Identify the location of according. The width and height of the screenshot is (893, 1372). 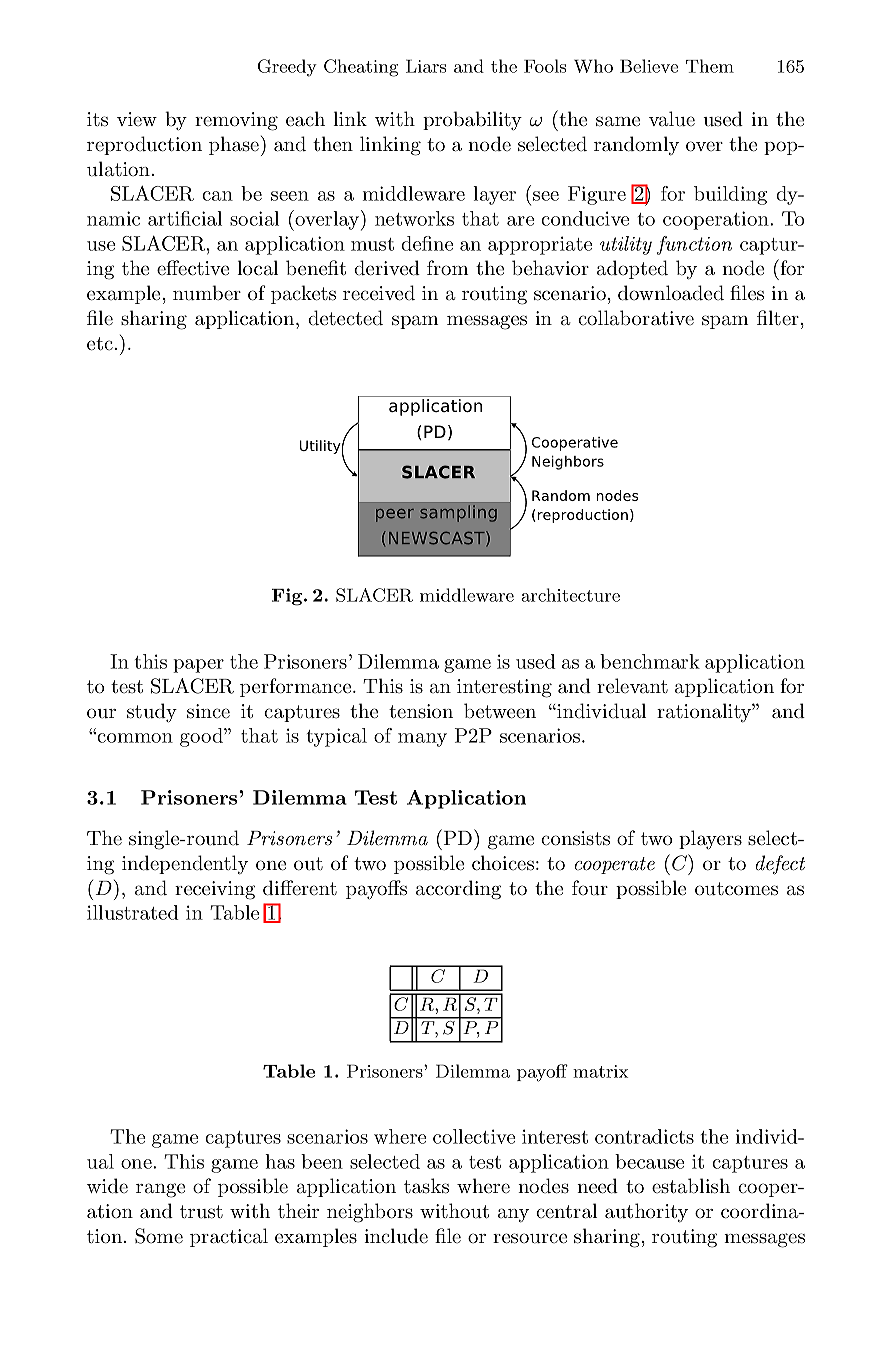
(458, 890).
